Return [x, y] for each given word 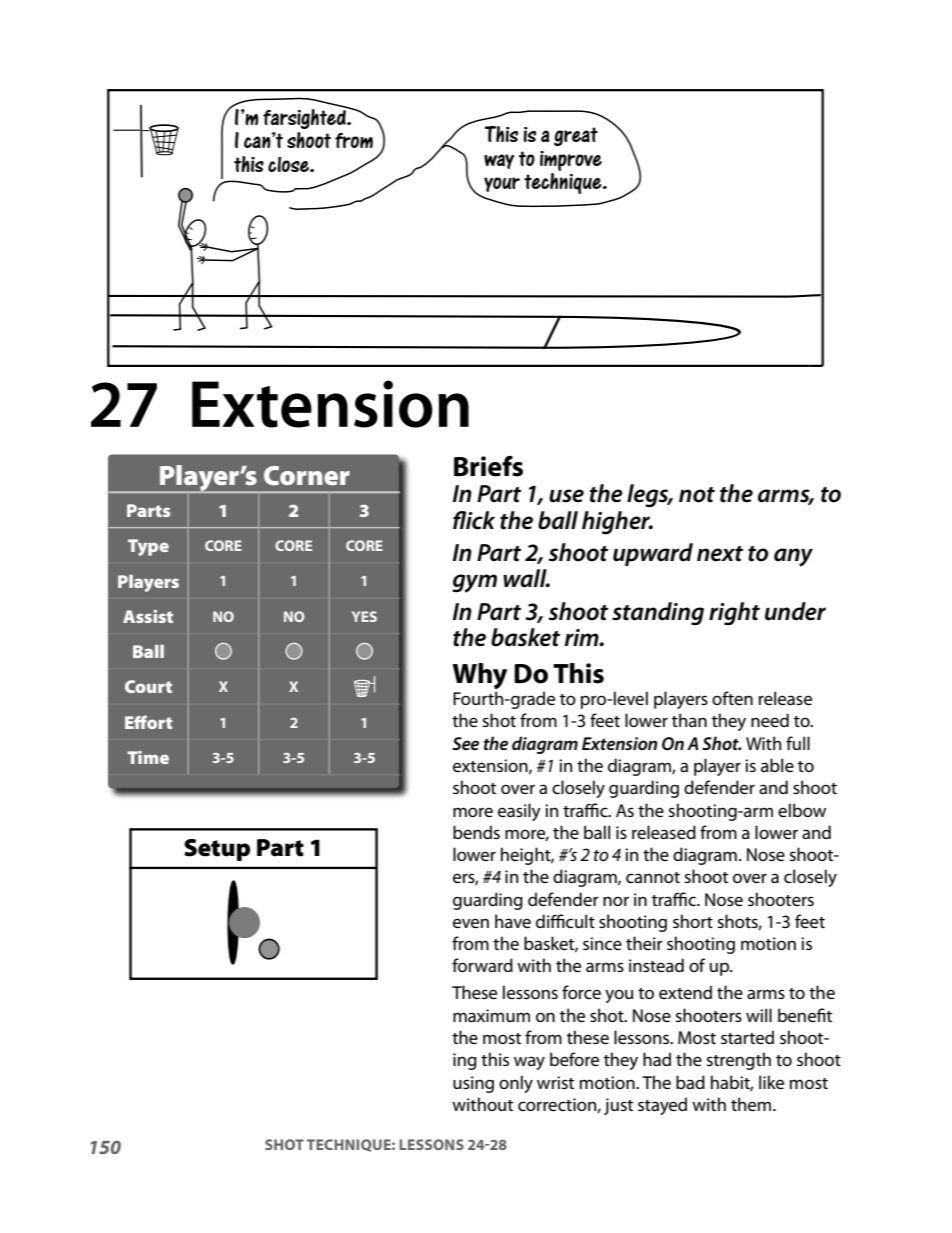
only [516, 1084]
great [576, 136]
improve [571, 161]
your [502, 184]
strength [739, 1061]
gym [474, 583]
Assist [148, 616]
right [734, 614]
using [473, 1084]
